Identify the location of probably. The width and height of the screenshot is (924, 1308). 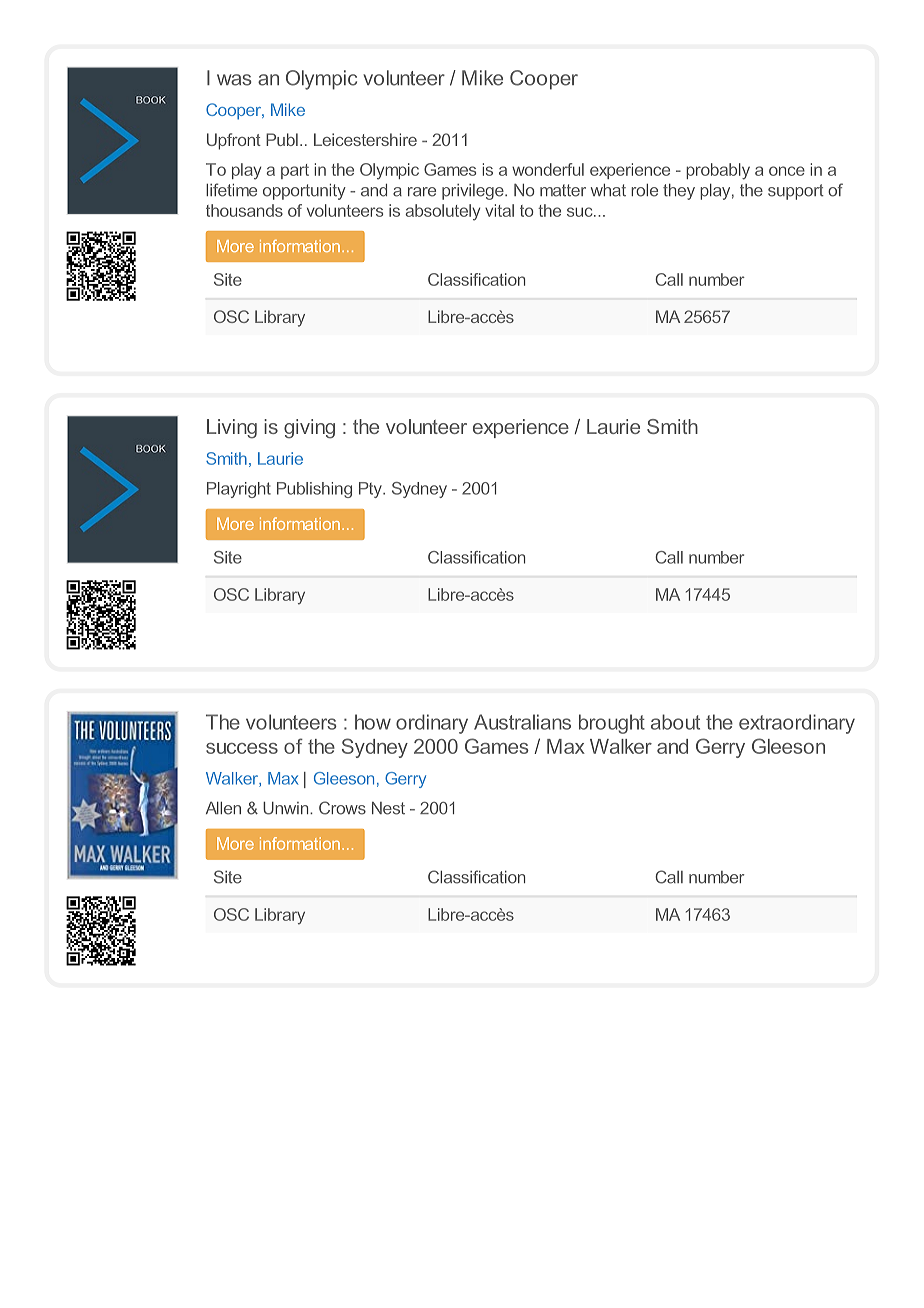
(718, 171).
